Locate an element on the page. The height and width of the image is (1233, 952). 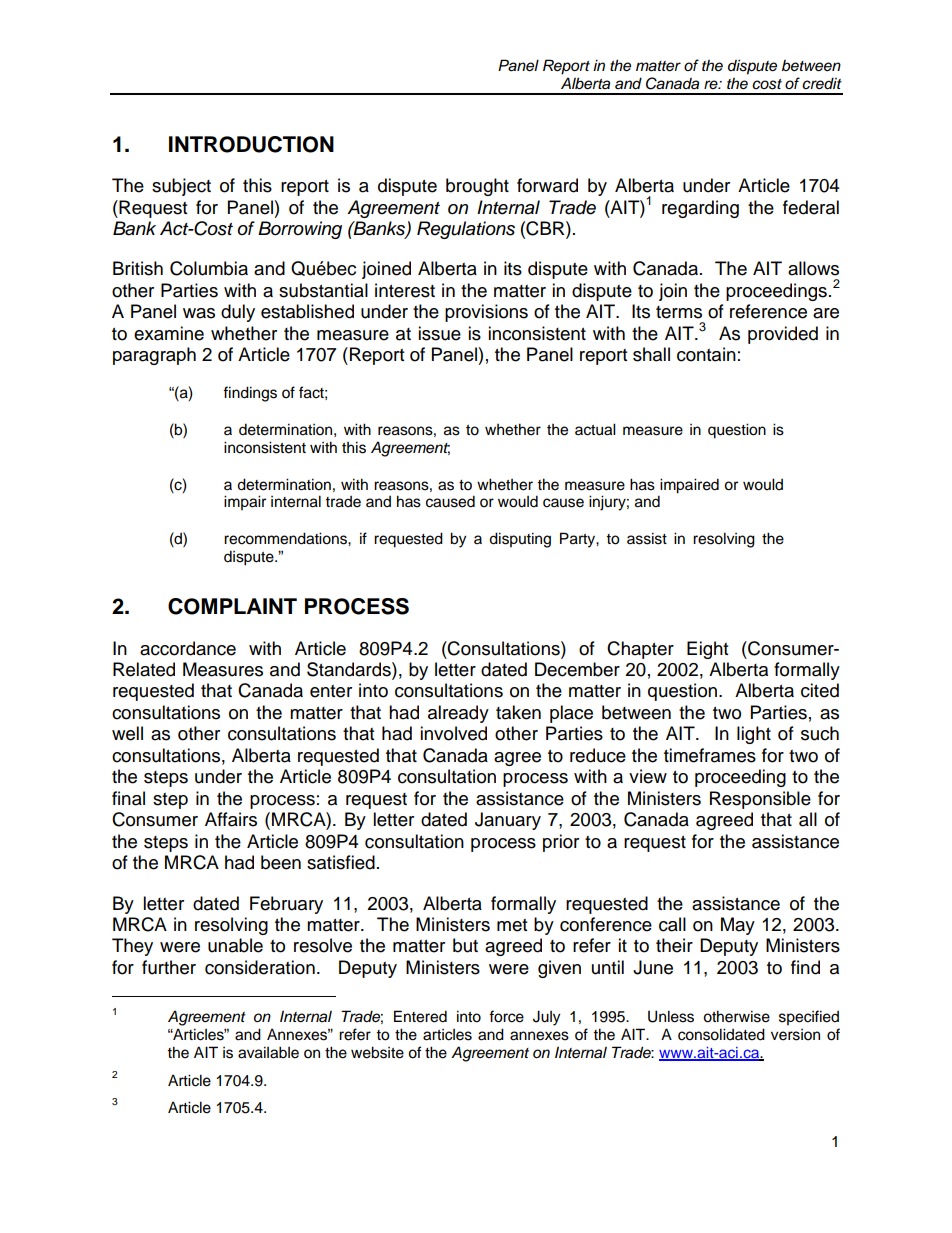
force is located at coordinates (506, 1016).
